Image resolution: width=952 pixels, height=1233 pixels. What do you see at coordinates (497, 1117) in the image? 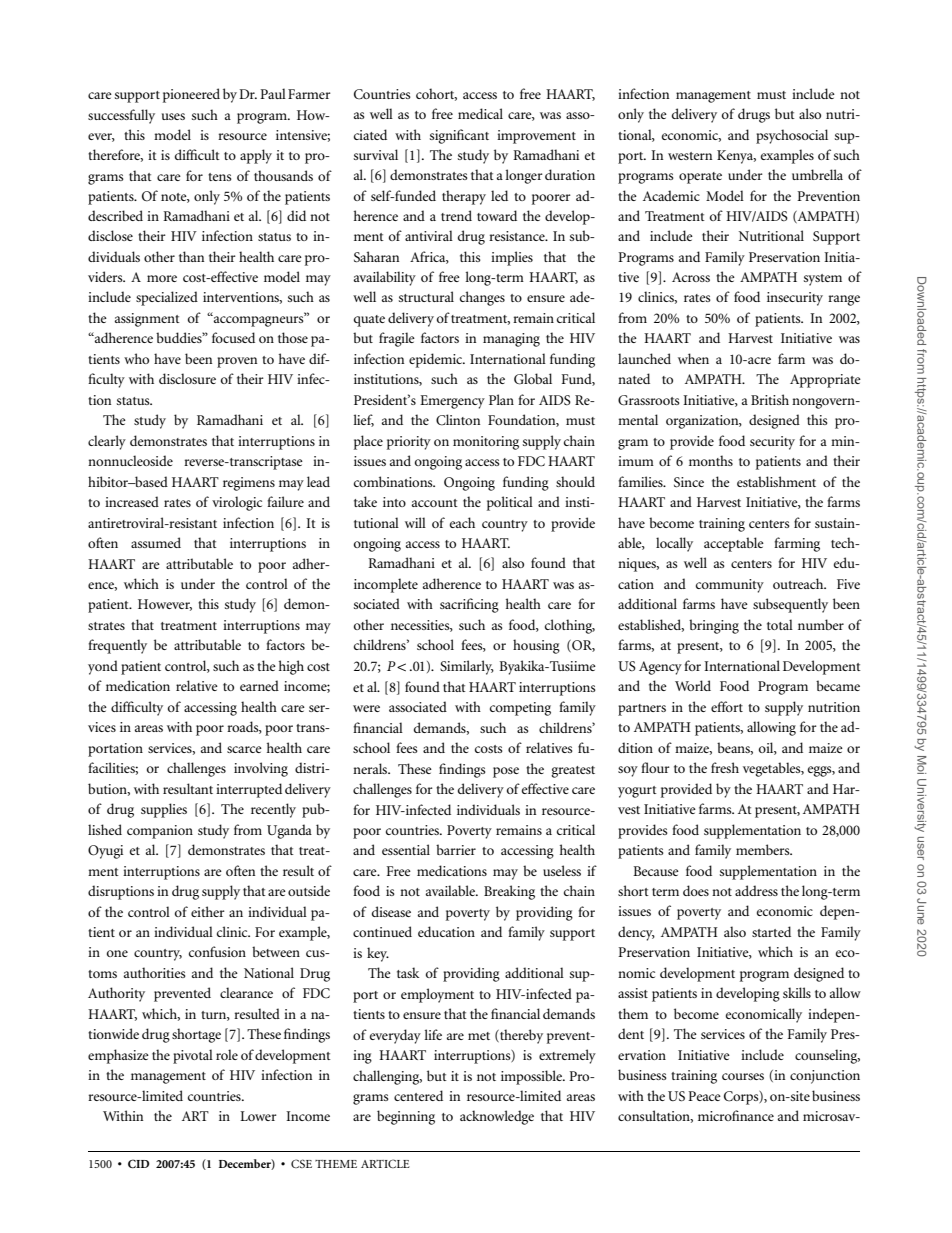
I see `acknowledge` at bounding box center [497, 1117].
